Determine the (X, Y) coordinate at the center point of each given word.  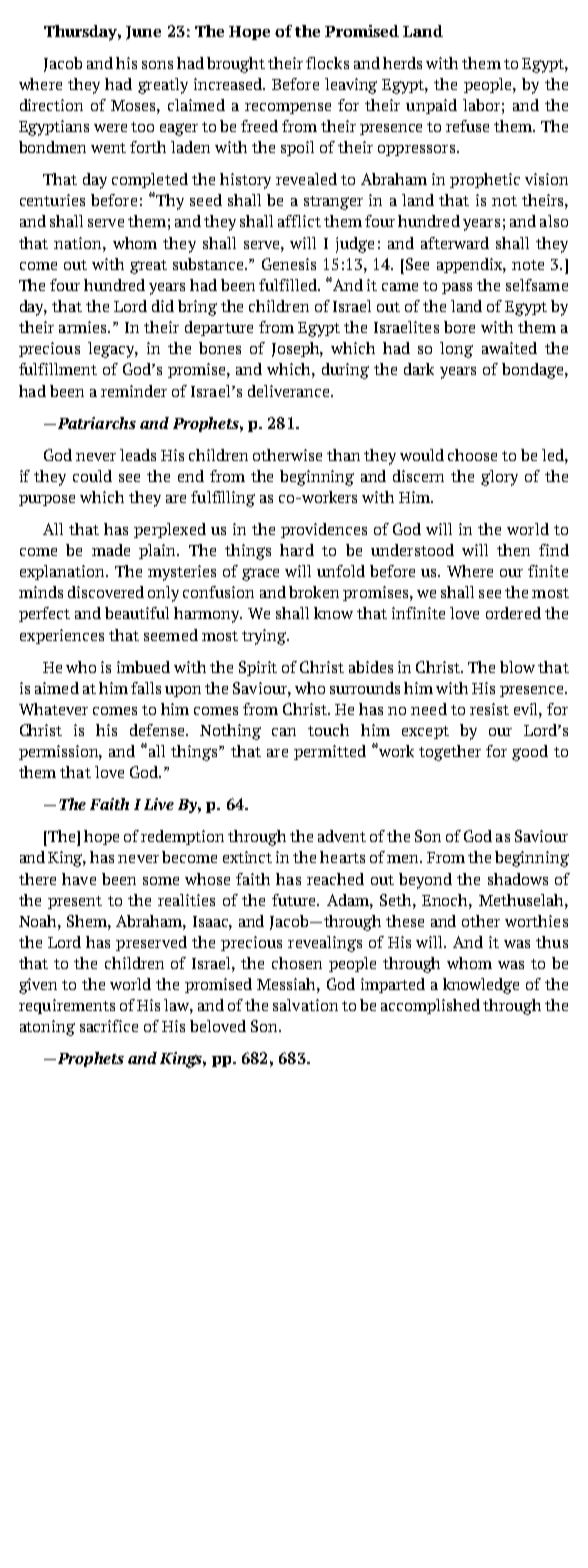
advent (342, 836)
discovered (106, 592)
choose (472, 455)
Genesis (289, 264)
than (343, 455)
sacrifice (109, 1026)
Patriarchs (95, 423)
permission (60, 752)
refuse (467, 126)
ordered (513, 613)
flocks (327, 63)
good (530, 753)
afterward (455, 243)
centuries (52, 200)
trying (265, 637)
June (143, 33)
